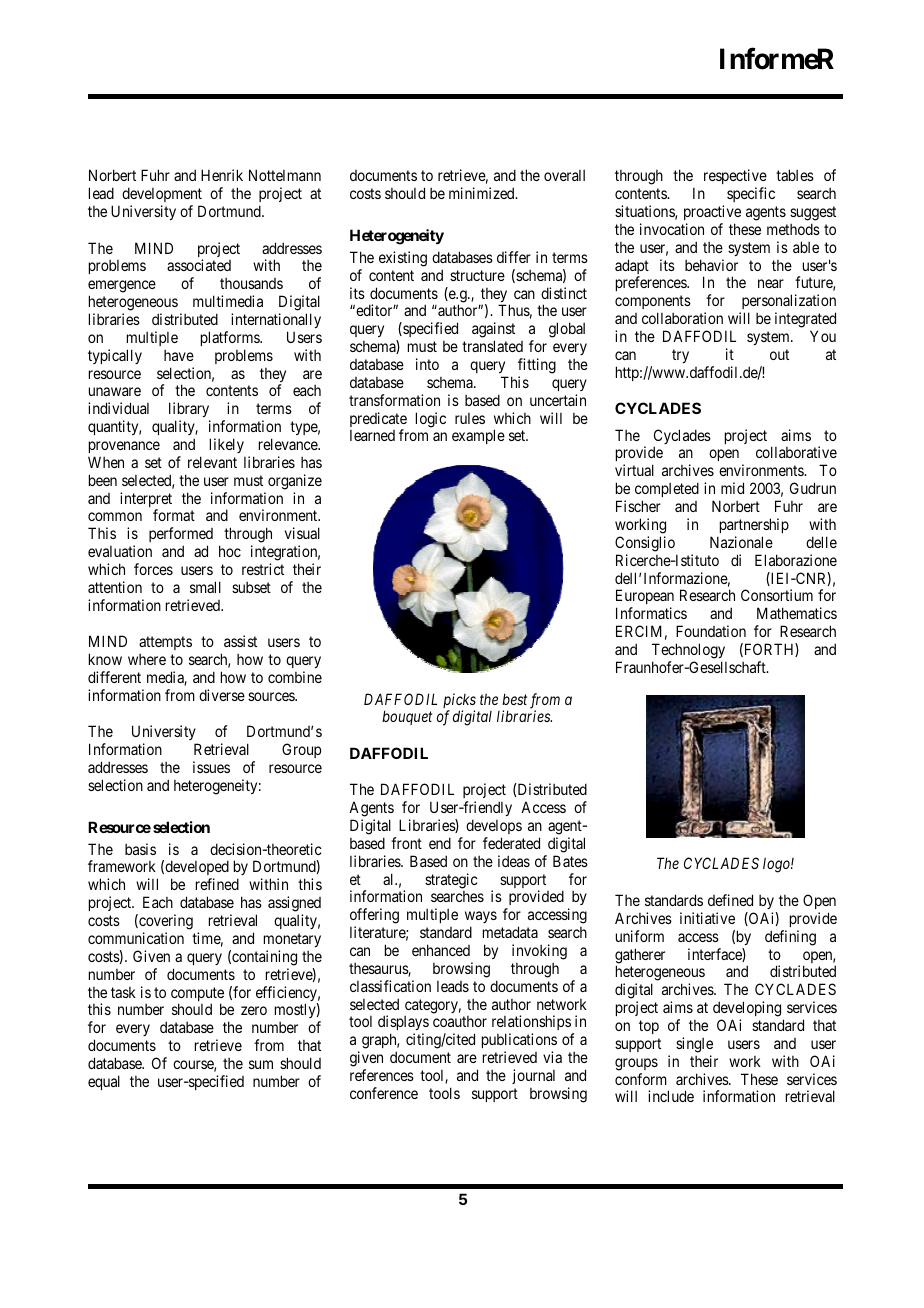 The width and height of the screenshot is (924, 1308). Describe the element at coordinates (104, 1082) in the screenshot. I see `equal` at that location.
